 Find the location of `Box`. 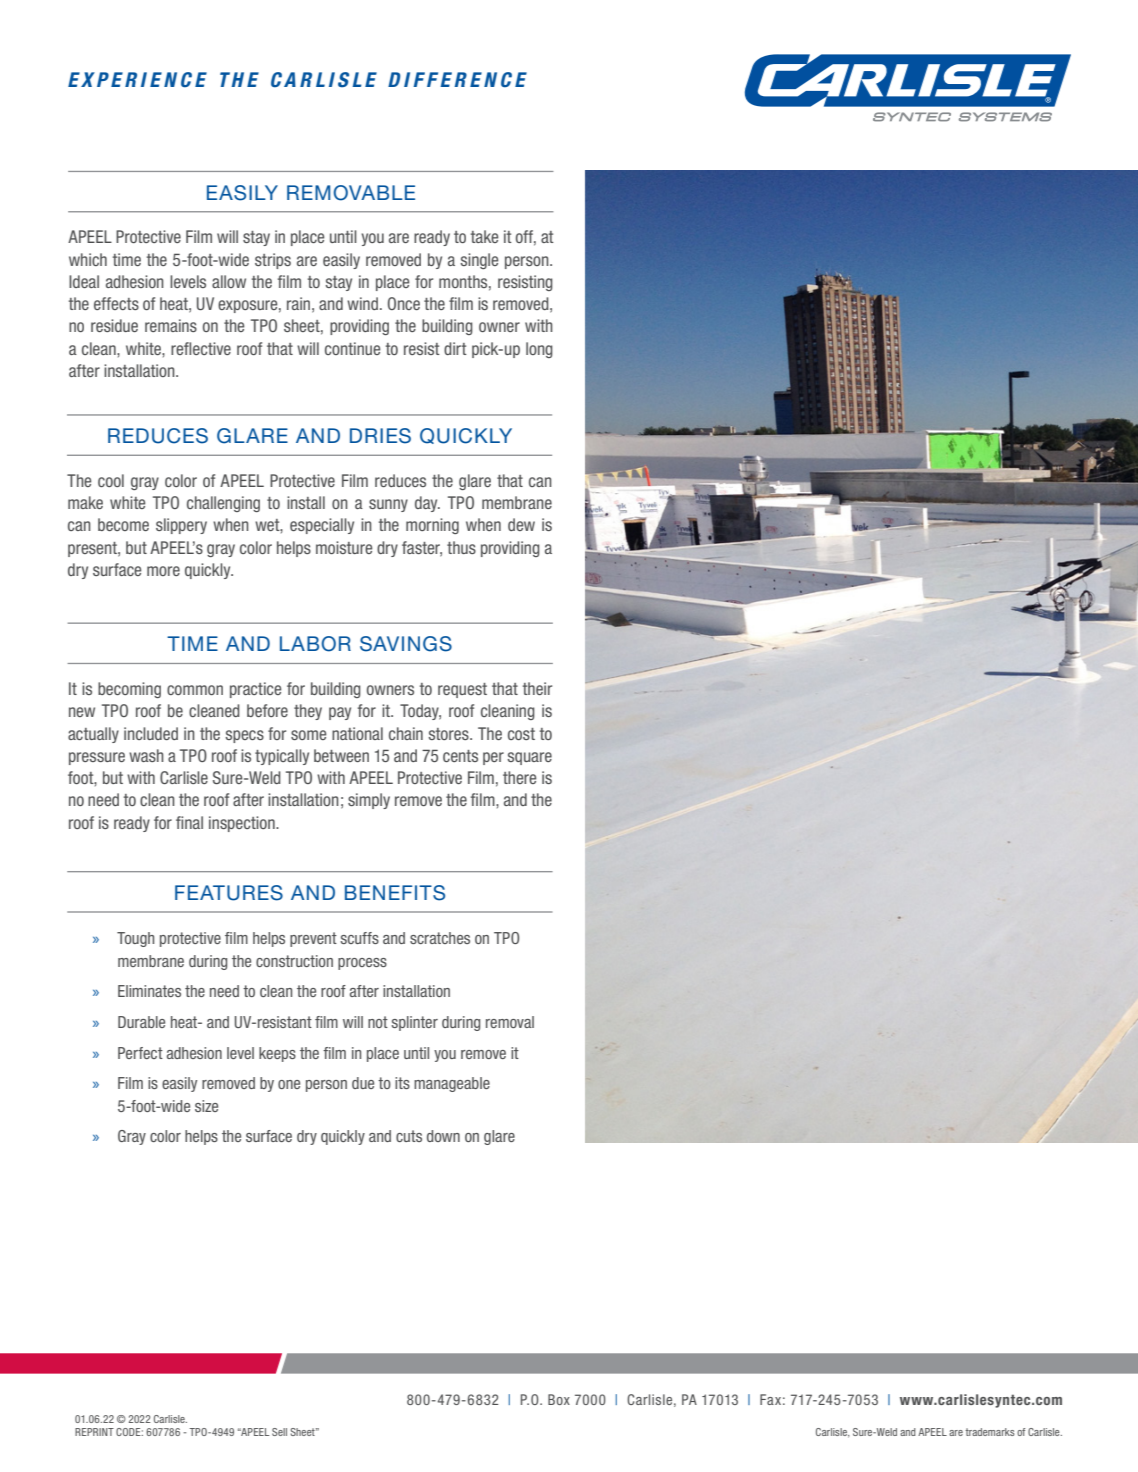

Box is located at coordinates (559, 1399).
